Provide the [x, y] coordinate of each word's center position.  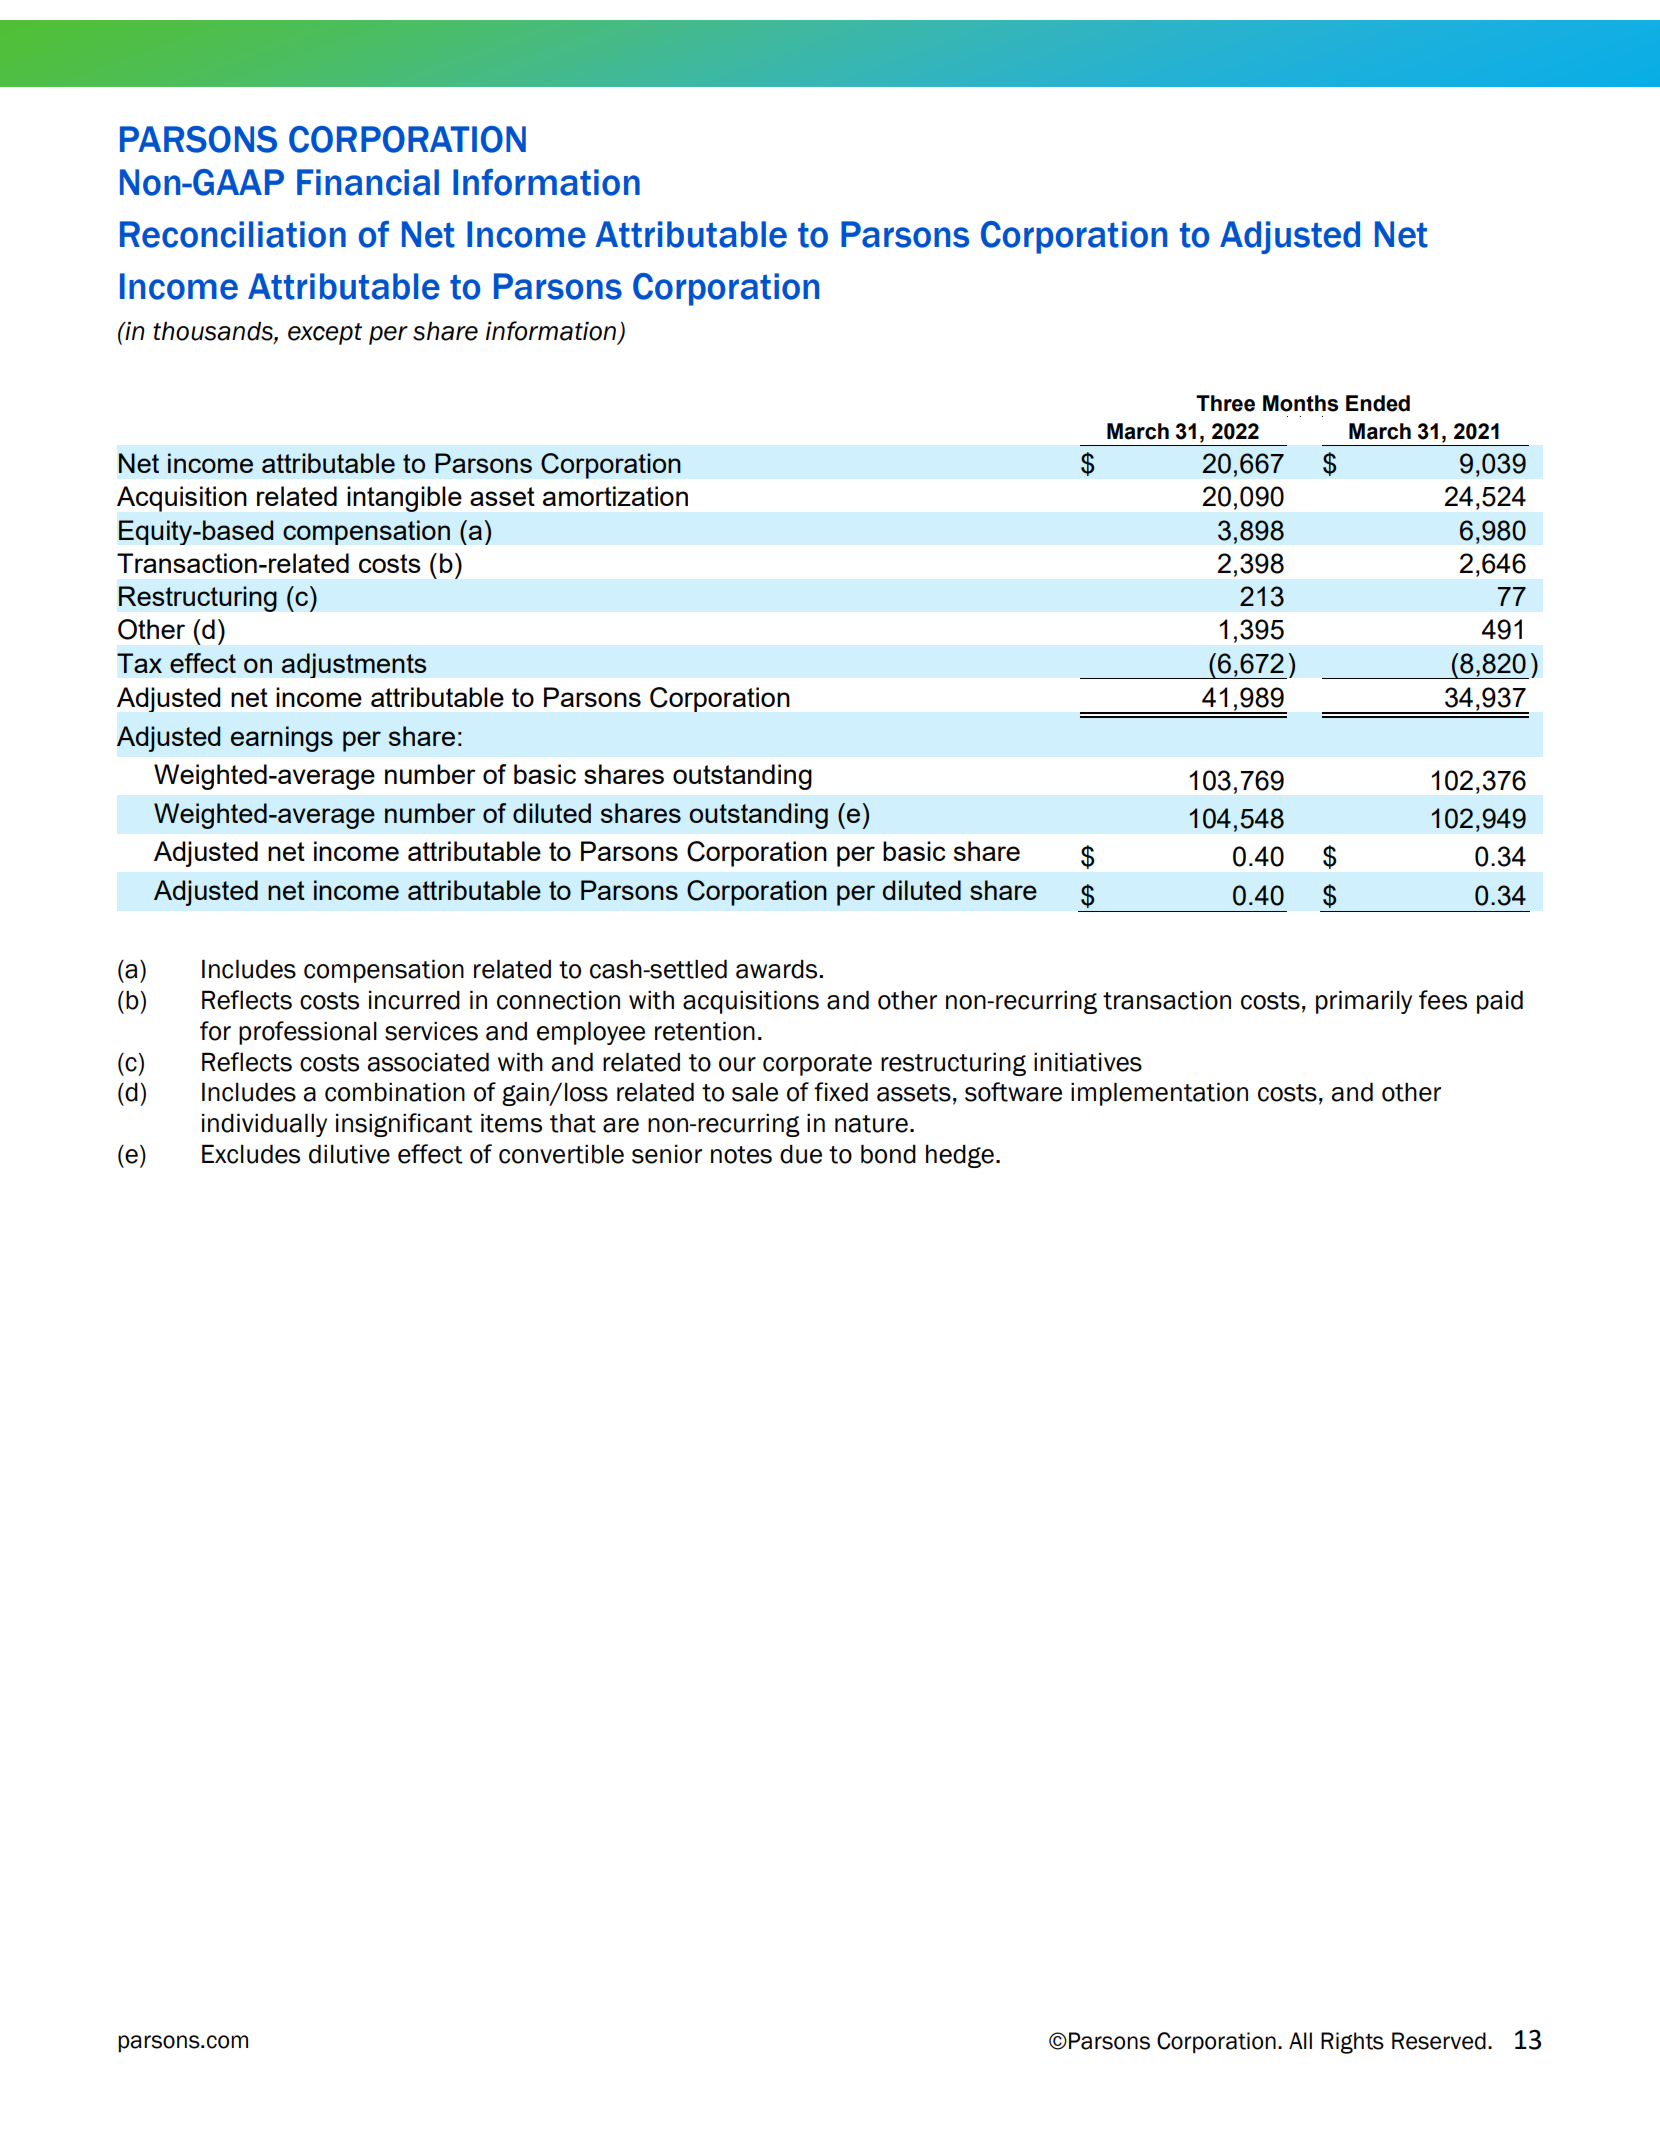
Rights [1352, 2043]
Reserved [1439, 2041]
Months [1300, 403]
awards [778, 969]
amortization [615, 496]
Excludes [251, 1154]
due [801, 1154]
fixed [841, 1092]
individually [264, 1125]
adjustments [354, 665]
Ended [1378, 403]
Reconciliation [233, 234]
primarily [1364, 1002]
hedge [960, 1156]
